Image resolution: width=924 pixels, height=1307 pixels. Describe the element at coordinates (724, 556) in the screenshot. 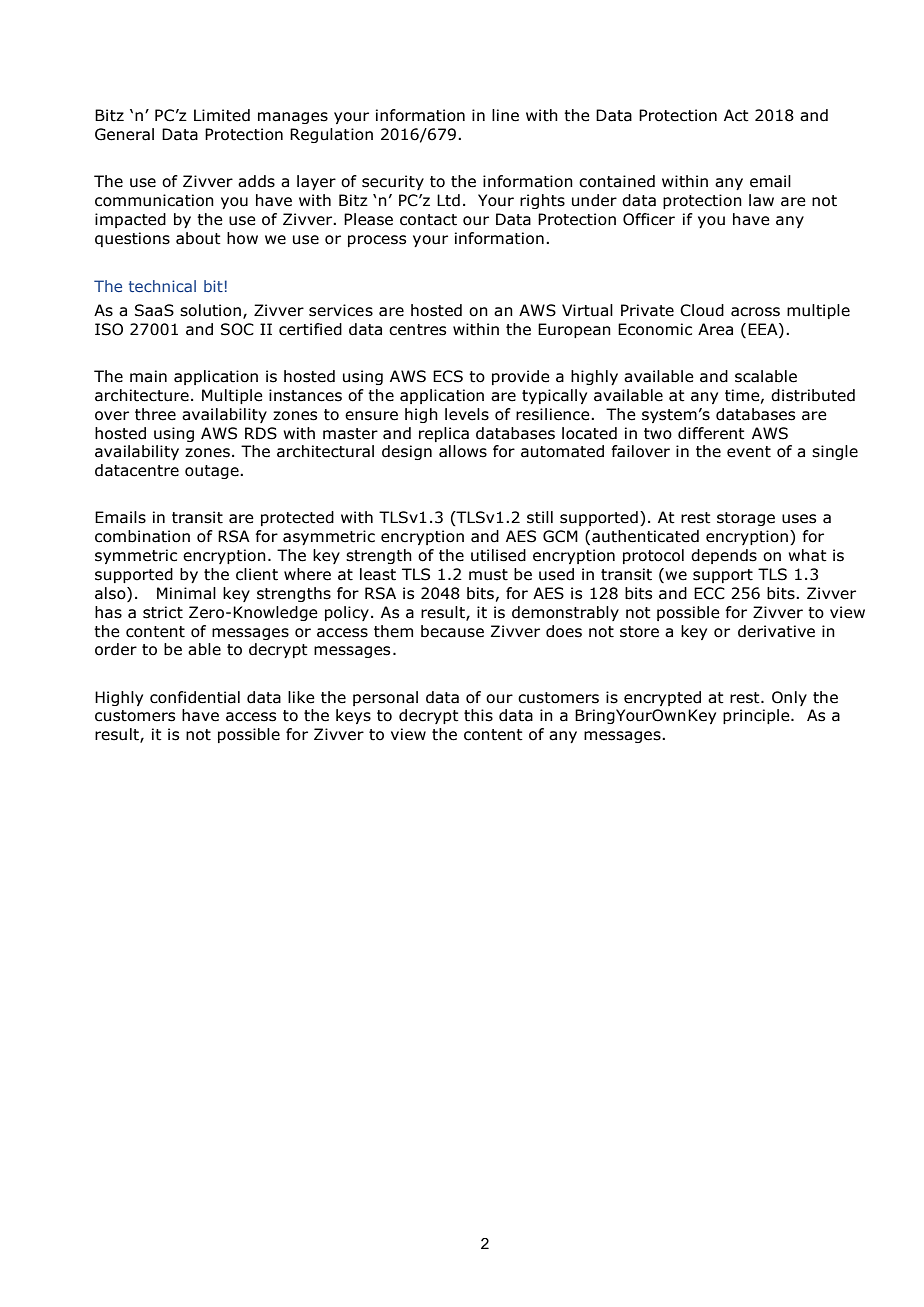

I see `depends` at that location.
